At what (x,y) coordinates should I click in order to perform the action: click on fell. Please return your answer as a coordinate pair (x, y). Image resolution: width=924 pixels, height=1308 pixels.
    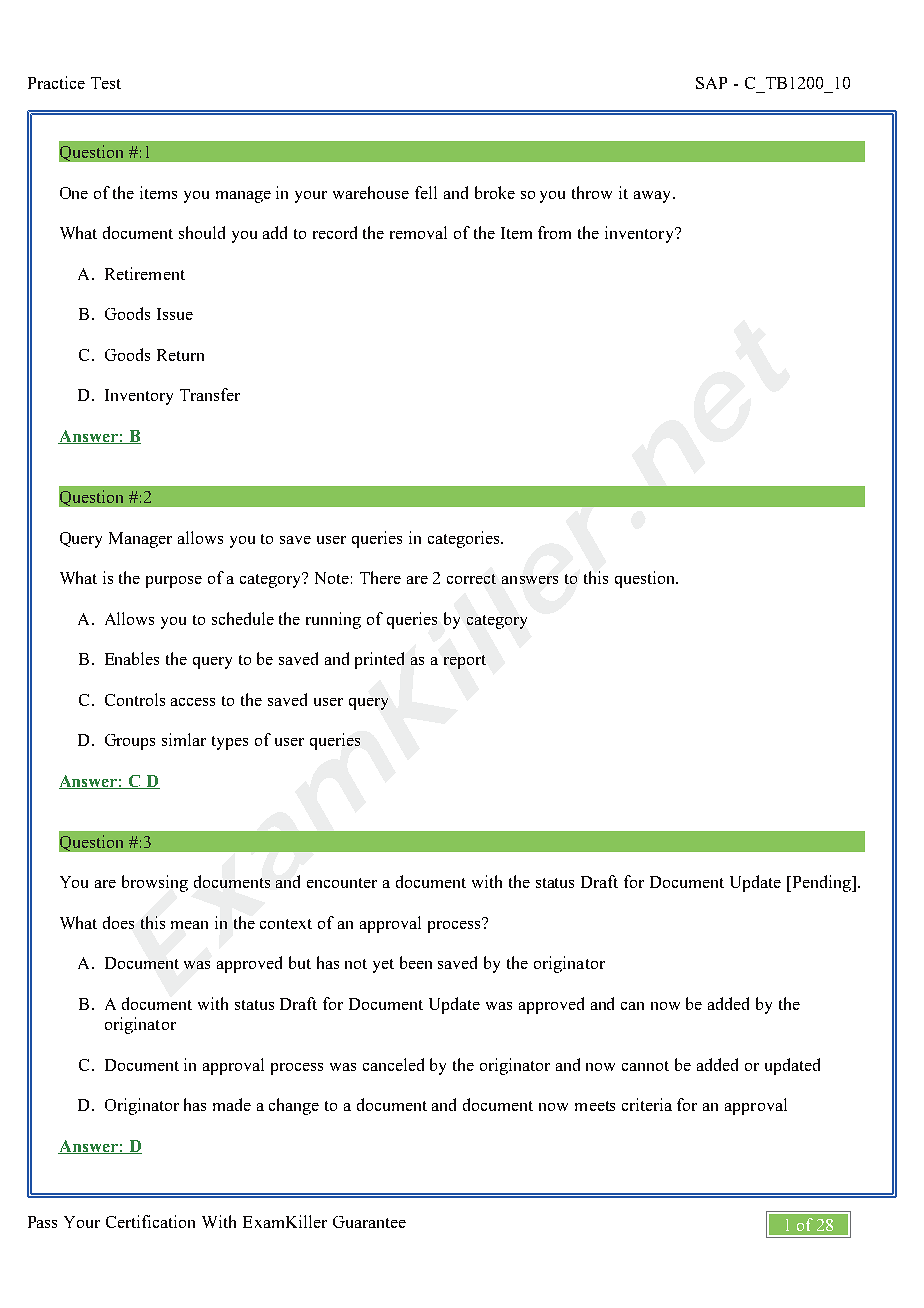
    Looking at the image, I should click on (426, 192).
